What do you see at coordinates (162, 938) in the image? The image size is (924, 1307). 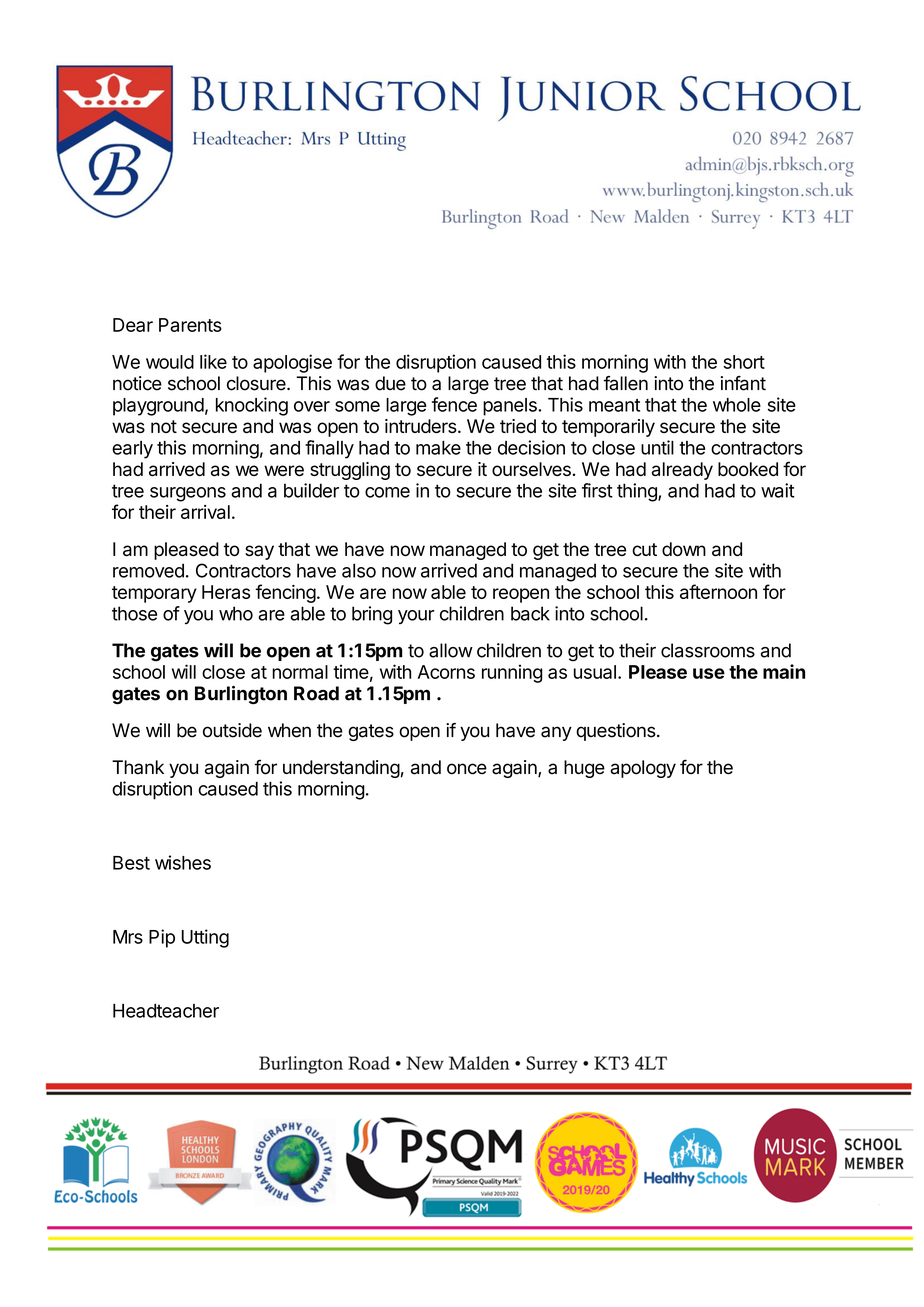 I see `Pip` at bounding box center [162, 938].
